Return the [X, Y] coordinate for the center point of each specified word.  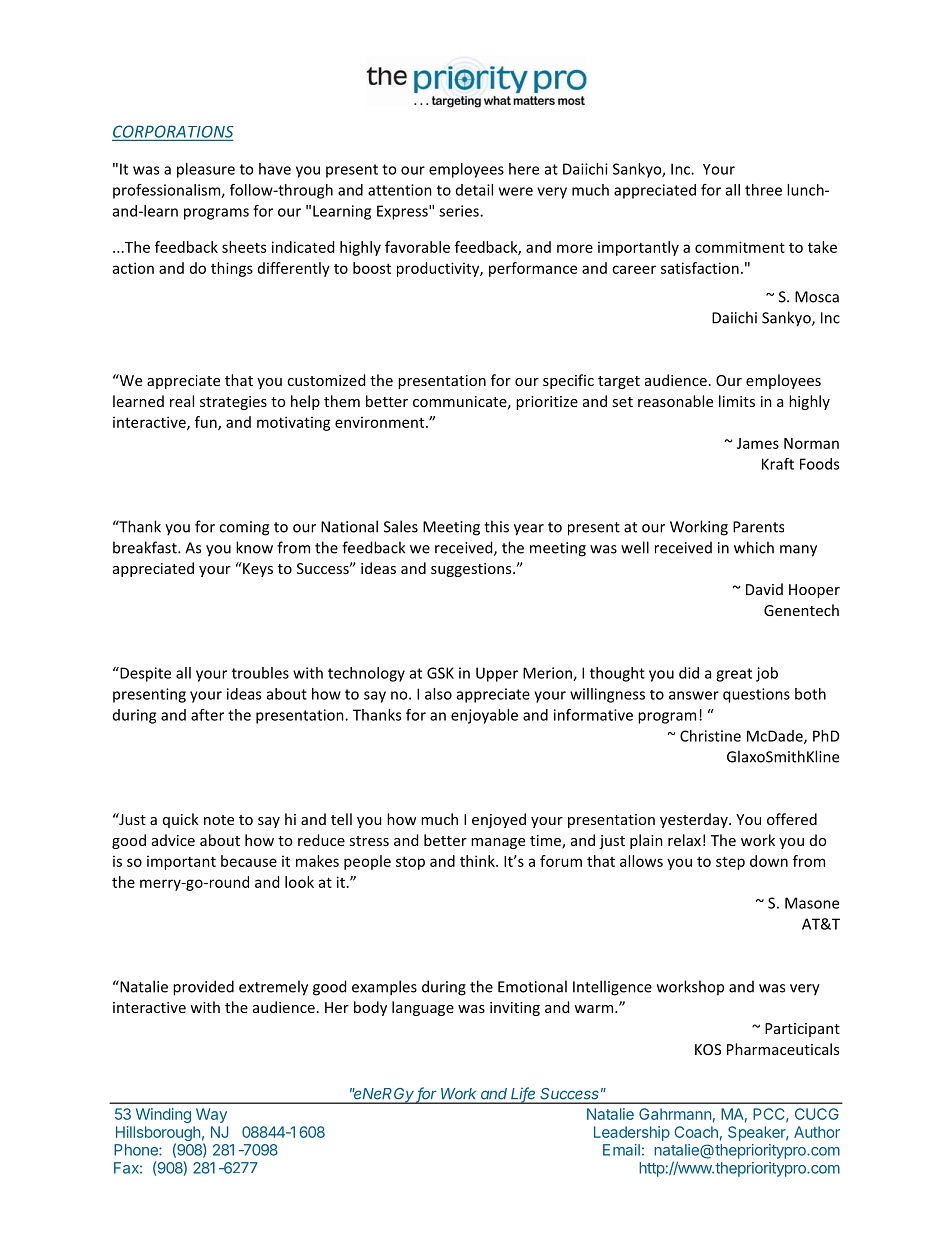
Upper [497, 674]
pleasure [206, 170]
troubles [260, 673]
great [734, 675]
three [763, 190]
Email [621, 1150]
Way [211, 1115]
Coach [696, 1132]
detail [474, 190]
